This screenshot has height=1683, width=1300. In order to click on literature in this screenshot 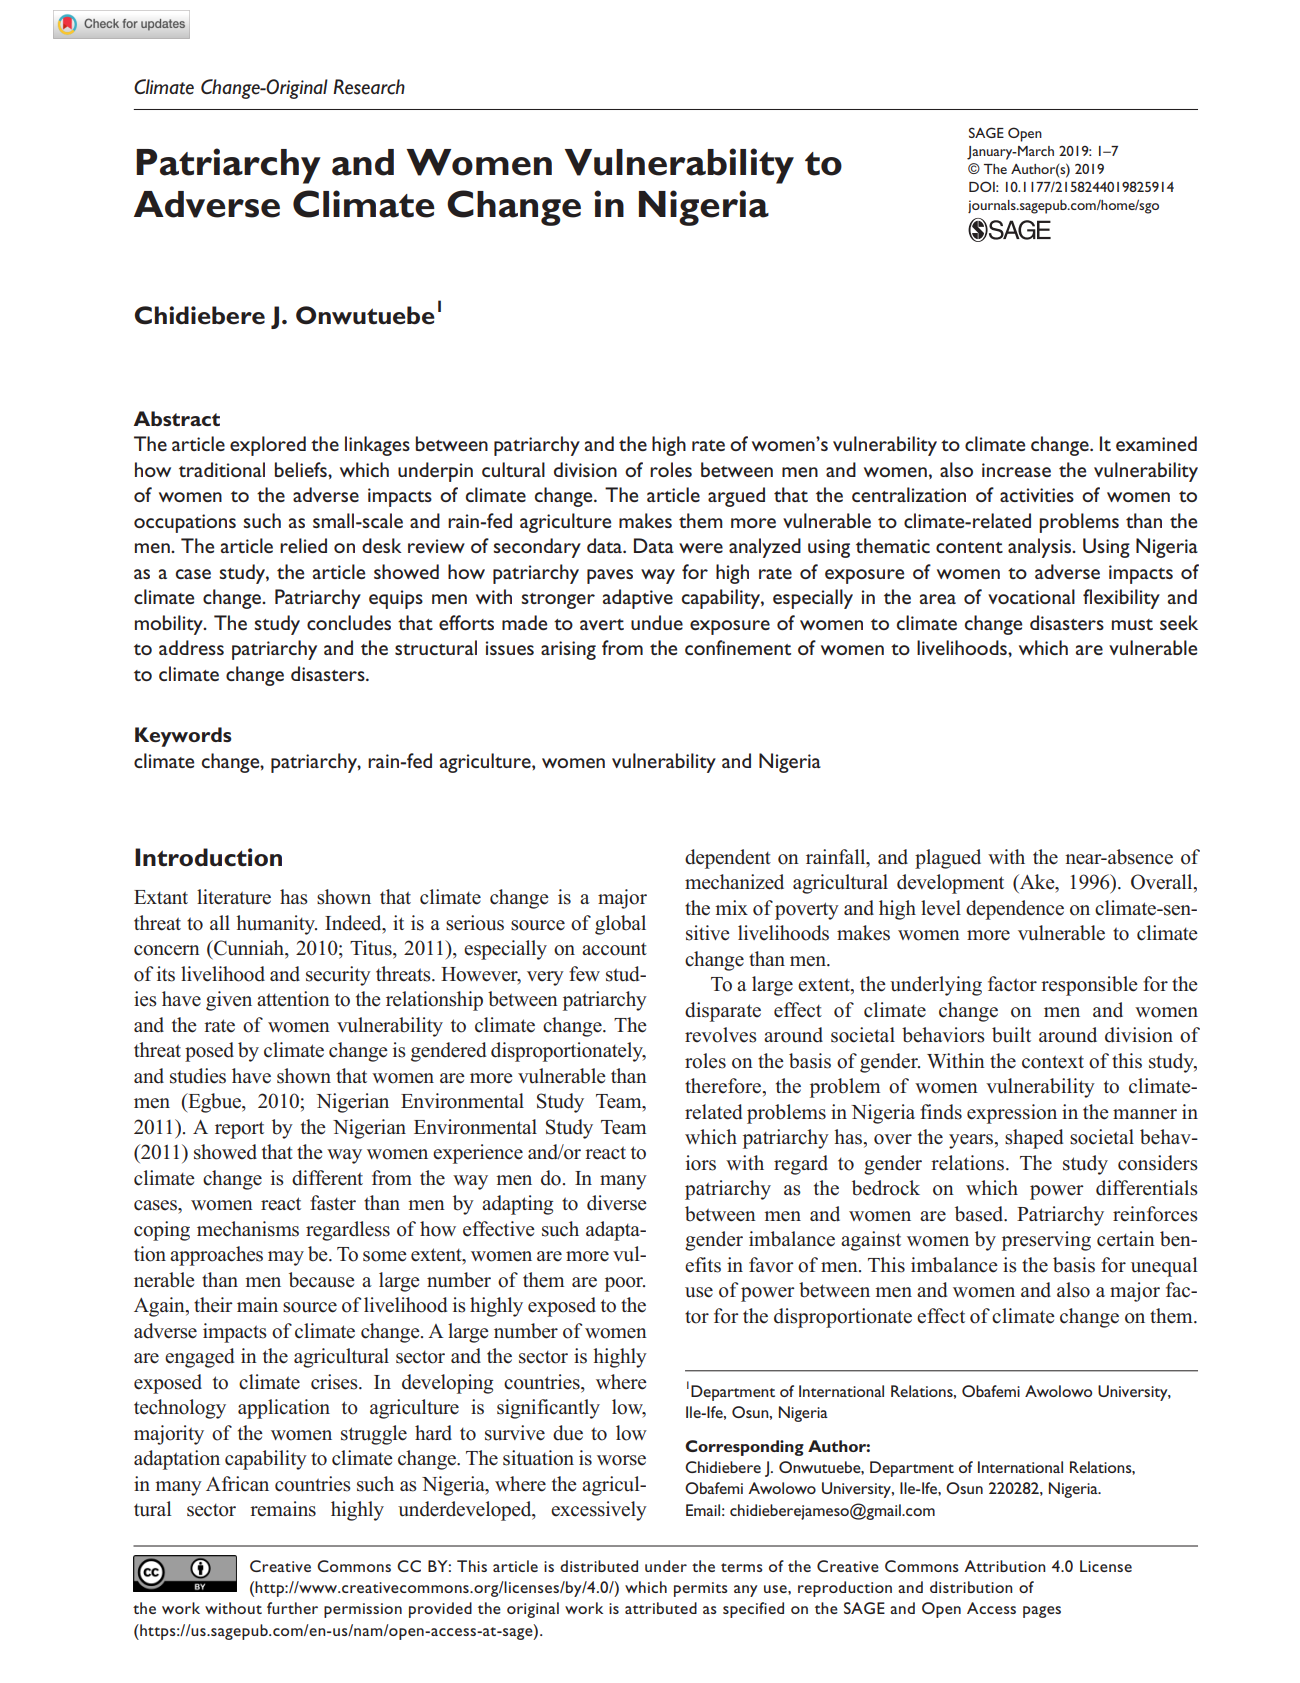, I will do `click(234, 897)`.
